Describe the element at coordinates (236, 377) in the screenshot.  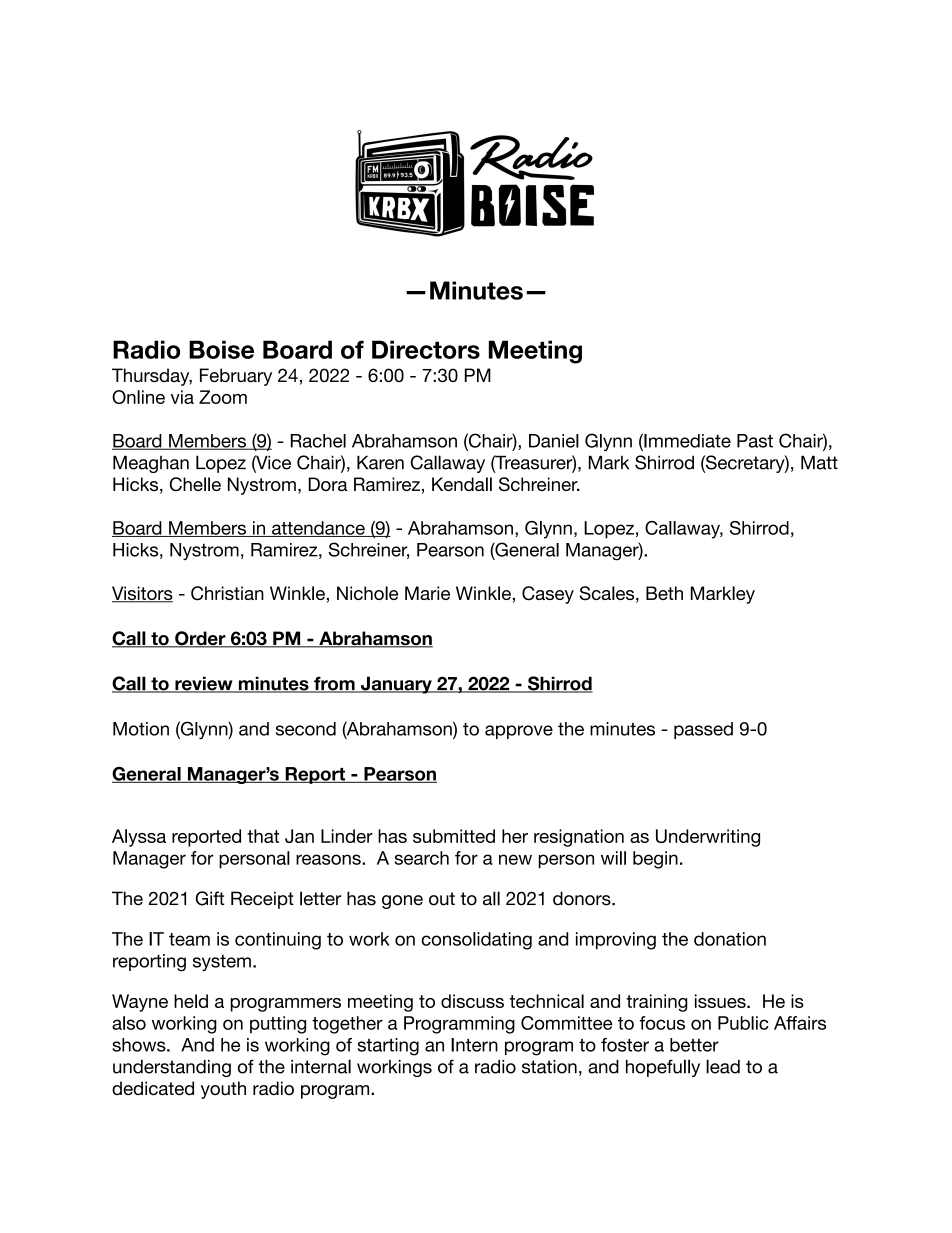
I see `February` at that location.
